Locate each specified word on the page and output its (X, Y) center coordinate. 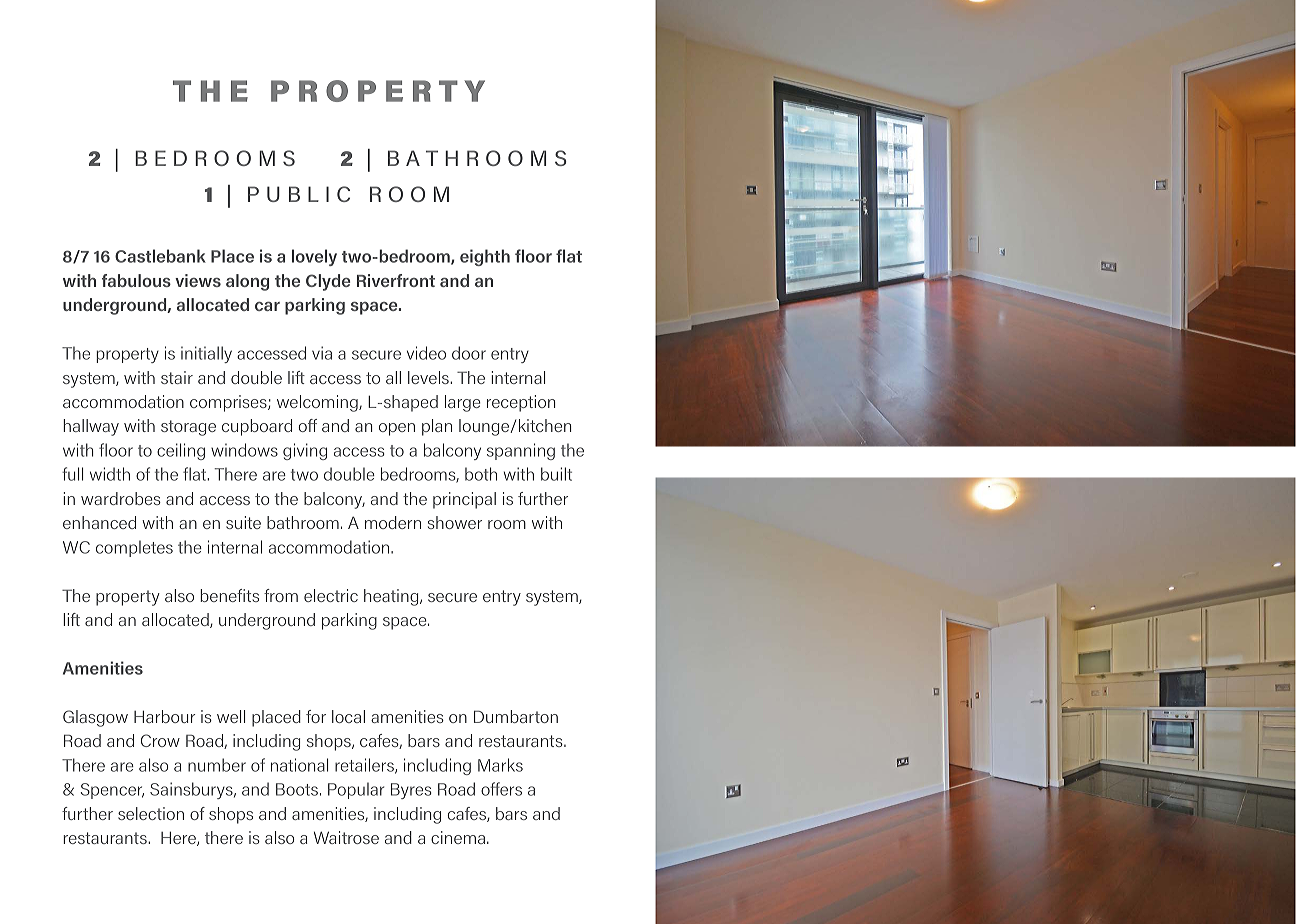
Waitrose (346, 837)
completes (134, 548)
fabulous (136, 280)
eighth (485, 257)
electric (331, 595)
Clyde (328, 282)
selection (151, 813)
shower (455, 522)
